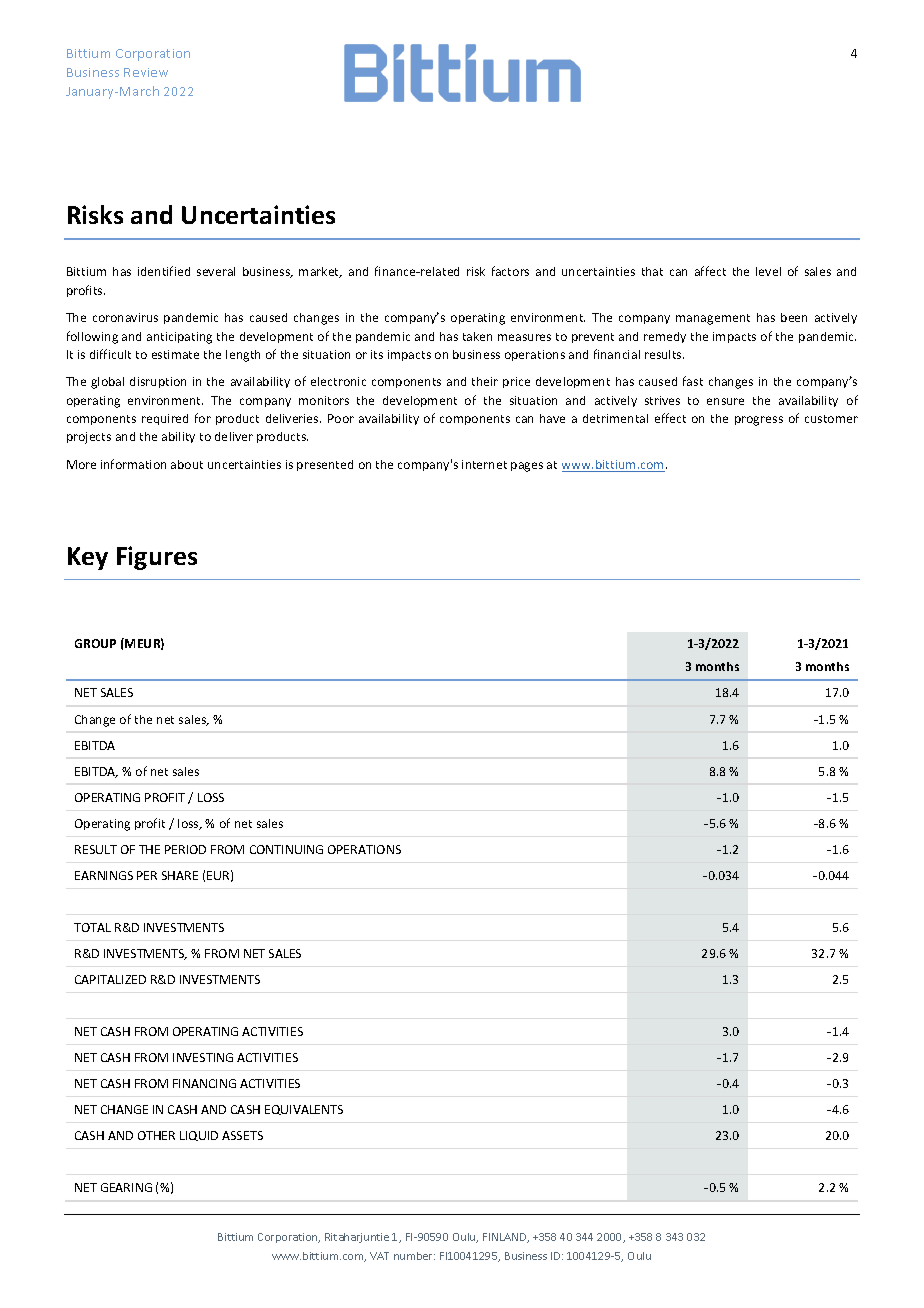 The image size is (924, 1308). I want to click on GEARING, so click(126, 1187).
